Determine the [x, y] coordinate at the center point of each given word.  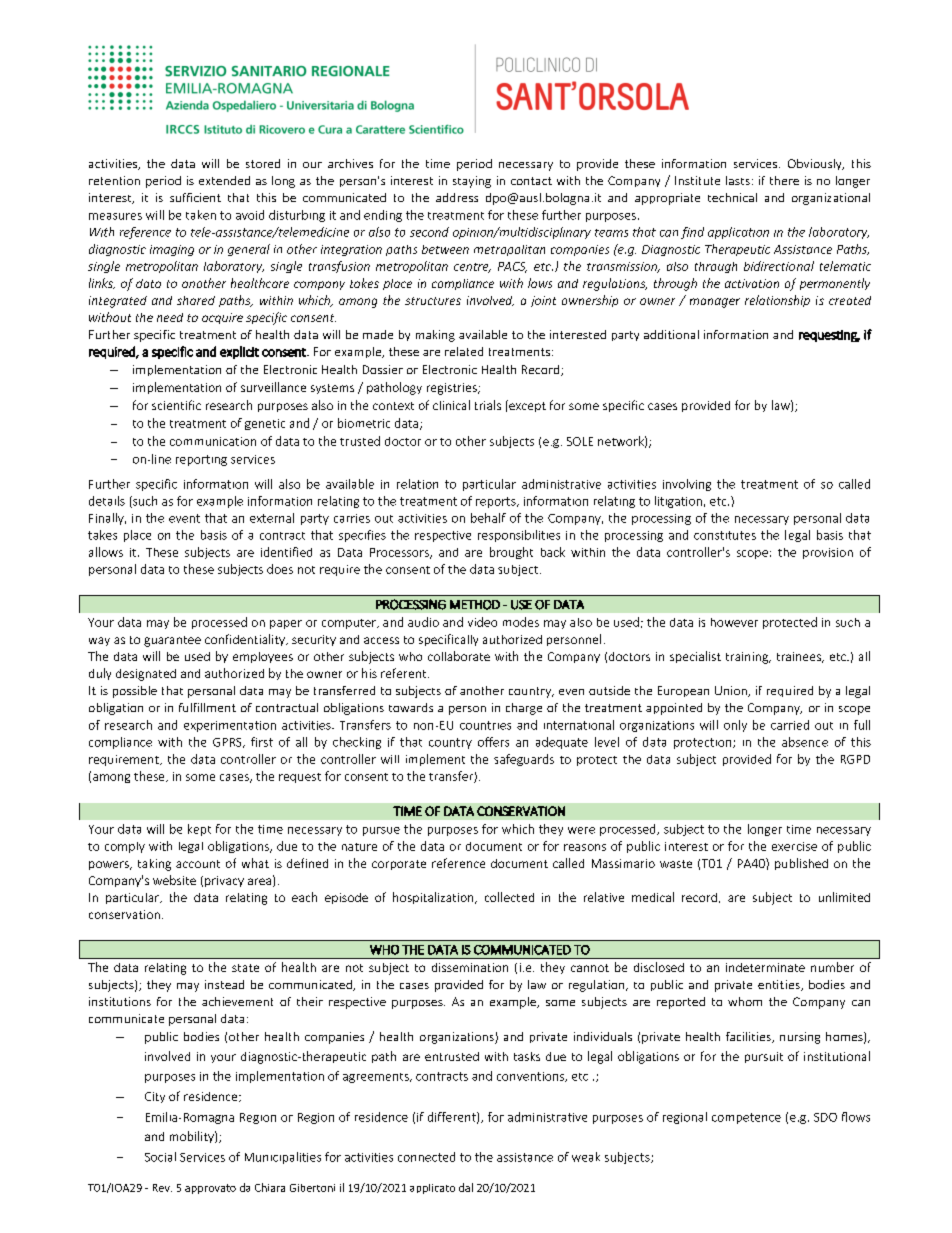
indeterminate [765, 967]
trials [488, 405]
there [784, 180]
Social [160, 1157]
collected [509, 897]
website [174, 880]
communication [213, 441]
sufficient [195, 197]
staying [472, 182]
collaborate [459, 656]
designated [146, 675]
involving [687, 485]
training [748, 658]
